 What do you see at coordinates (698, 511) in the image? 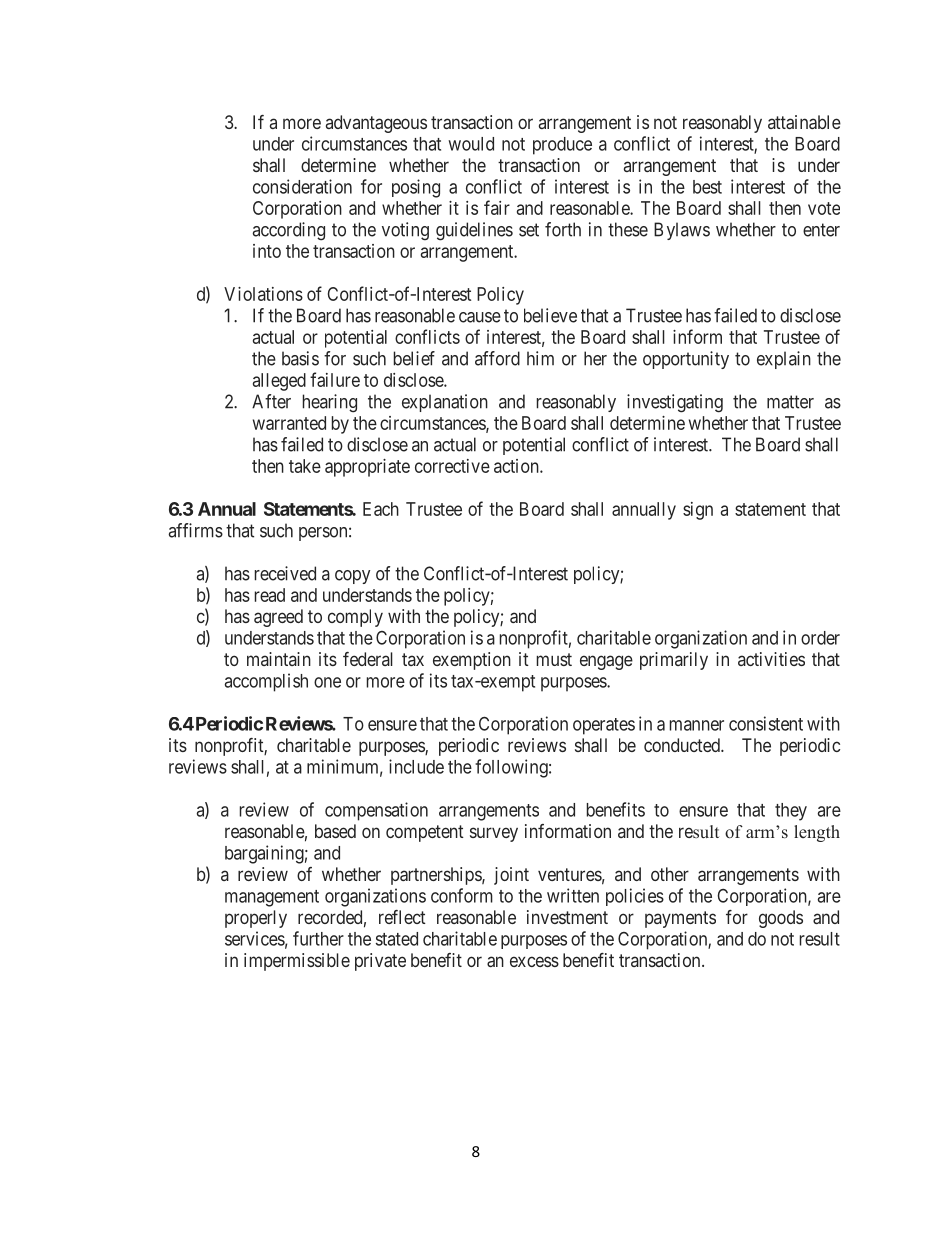
I see `sign` at bounding box center [698, 511].
